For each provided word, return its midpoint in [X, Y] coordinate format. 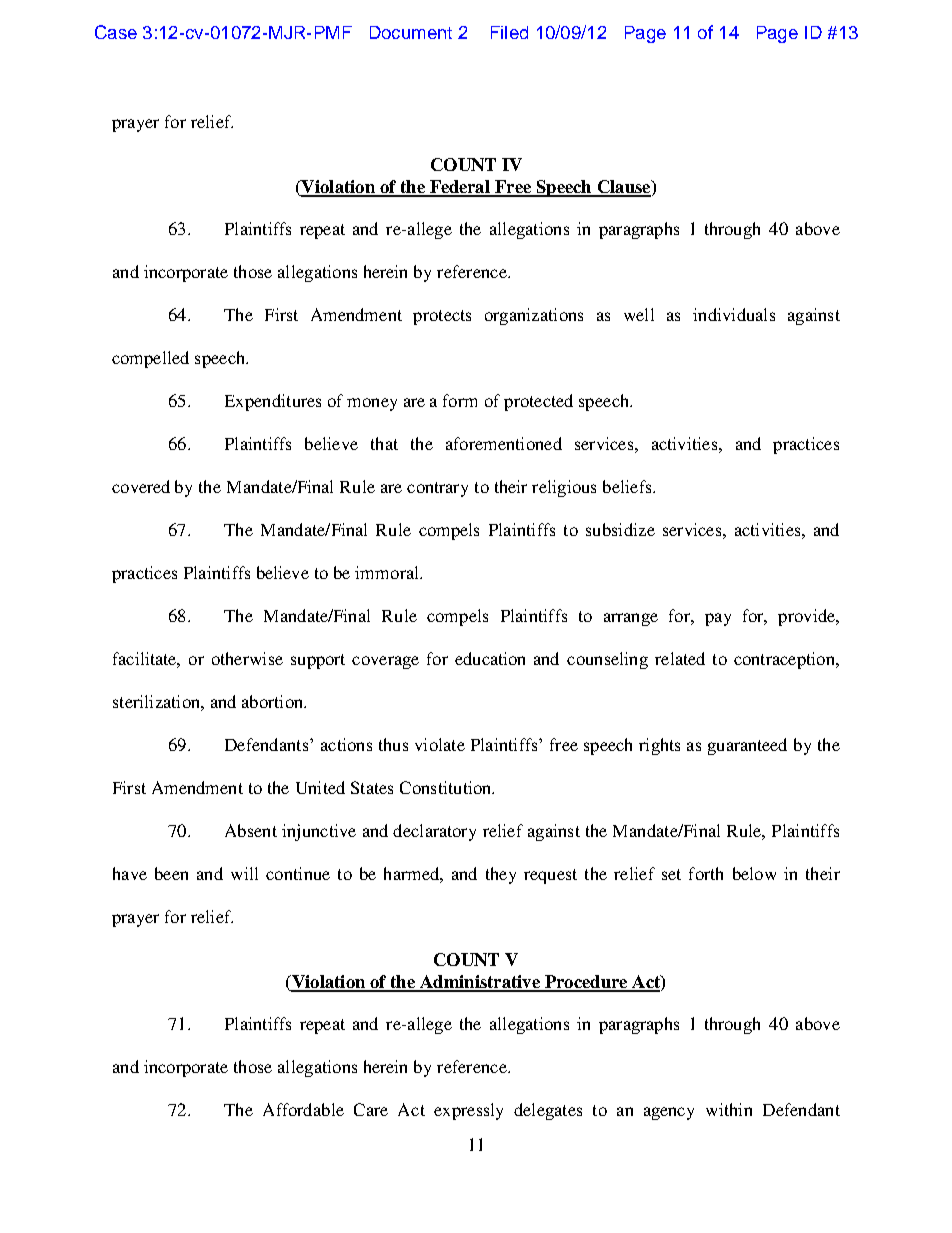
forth [706, 873]
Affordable [303, 1109]
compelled [150, 359]
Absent [251, 830]
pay [718, 619]
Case [116, 32]
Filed [509, 32]
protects [442, 317]
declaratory [434, 832]
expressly [468, 1111]
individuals [734, 314]
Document [411, 32]
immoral [388, 572]
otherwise [247, 658]
